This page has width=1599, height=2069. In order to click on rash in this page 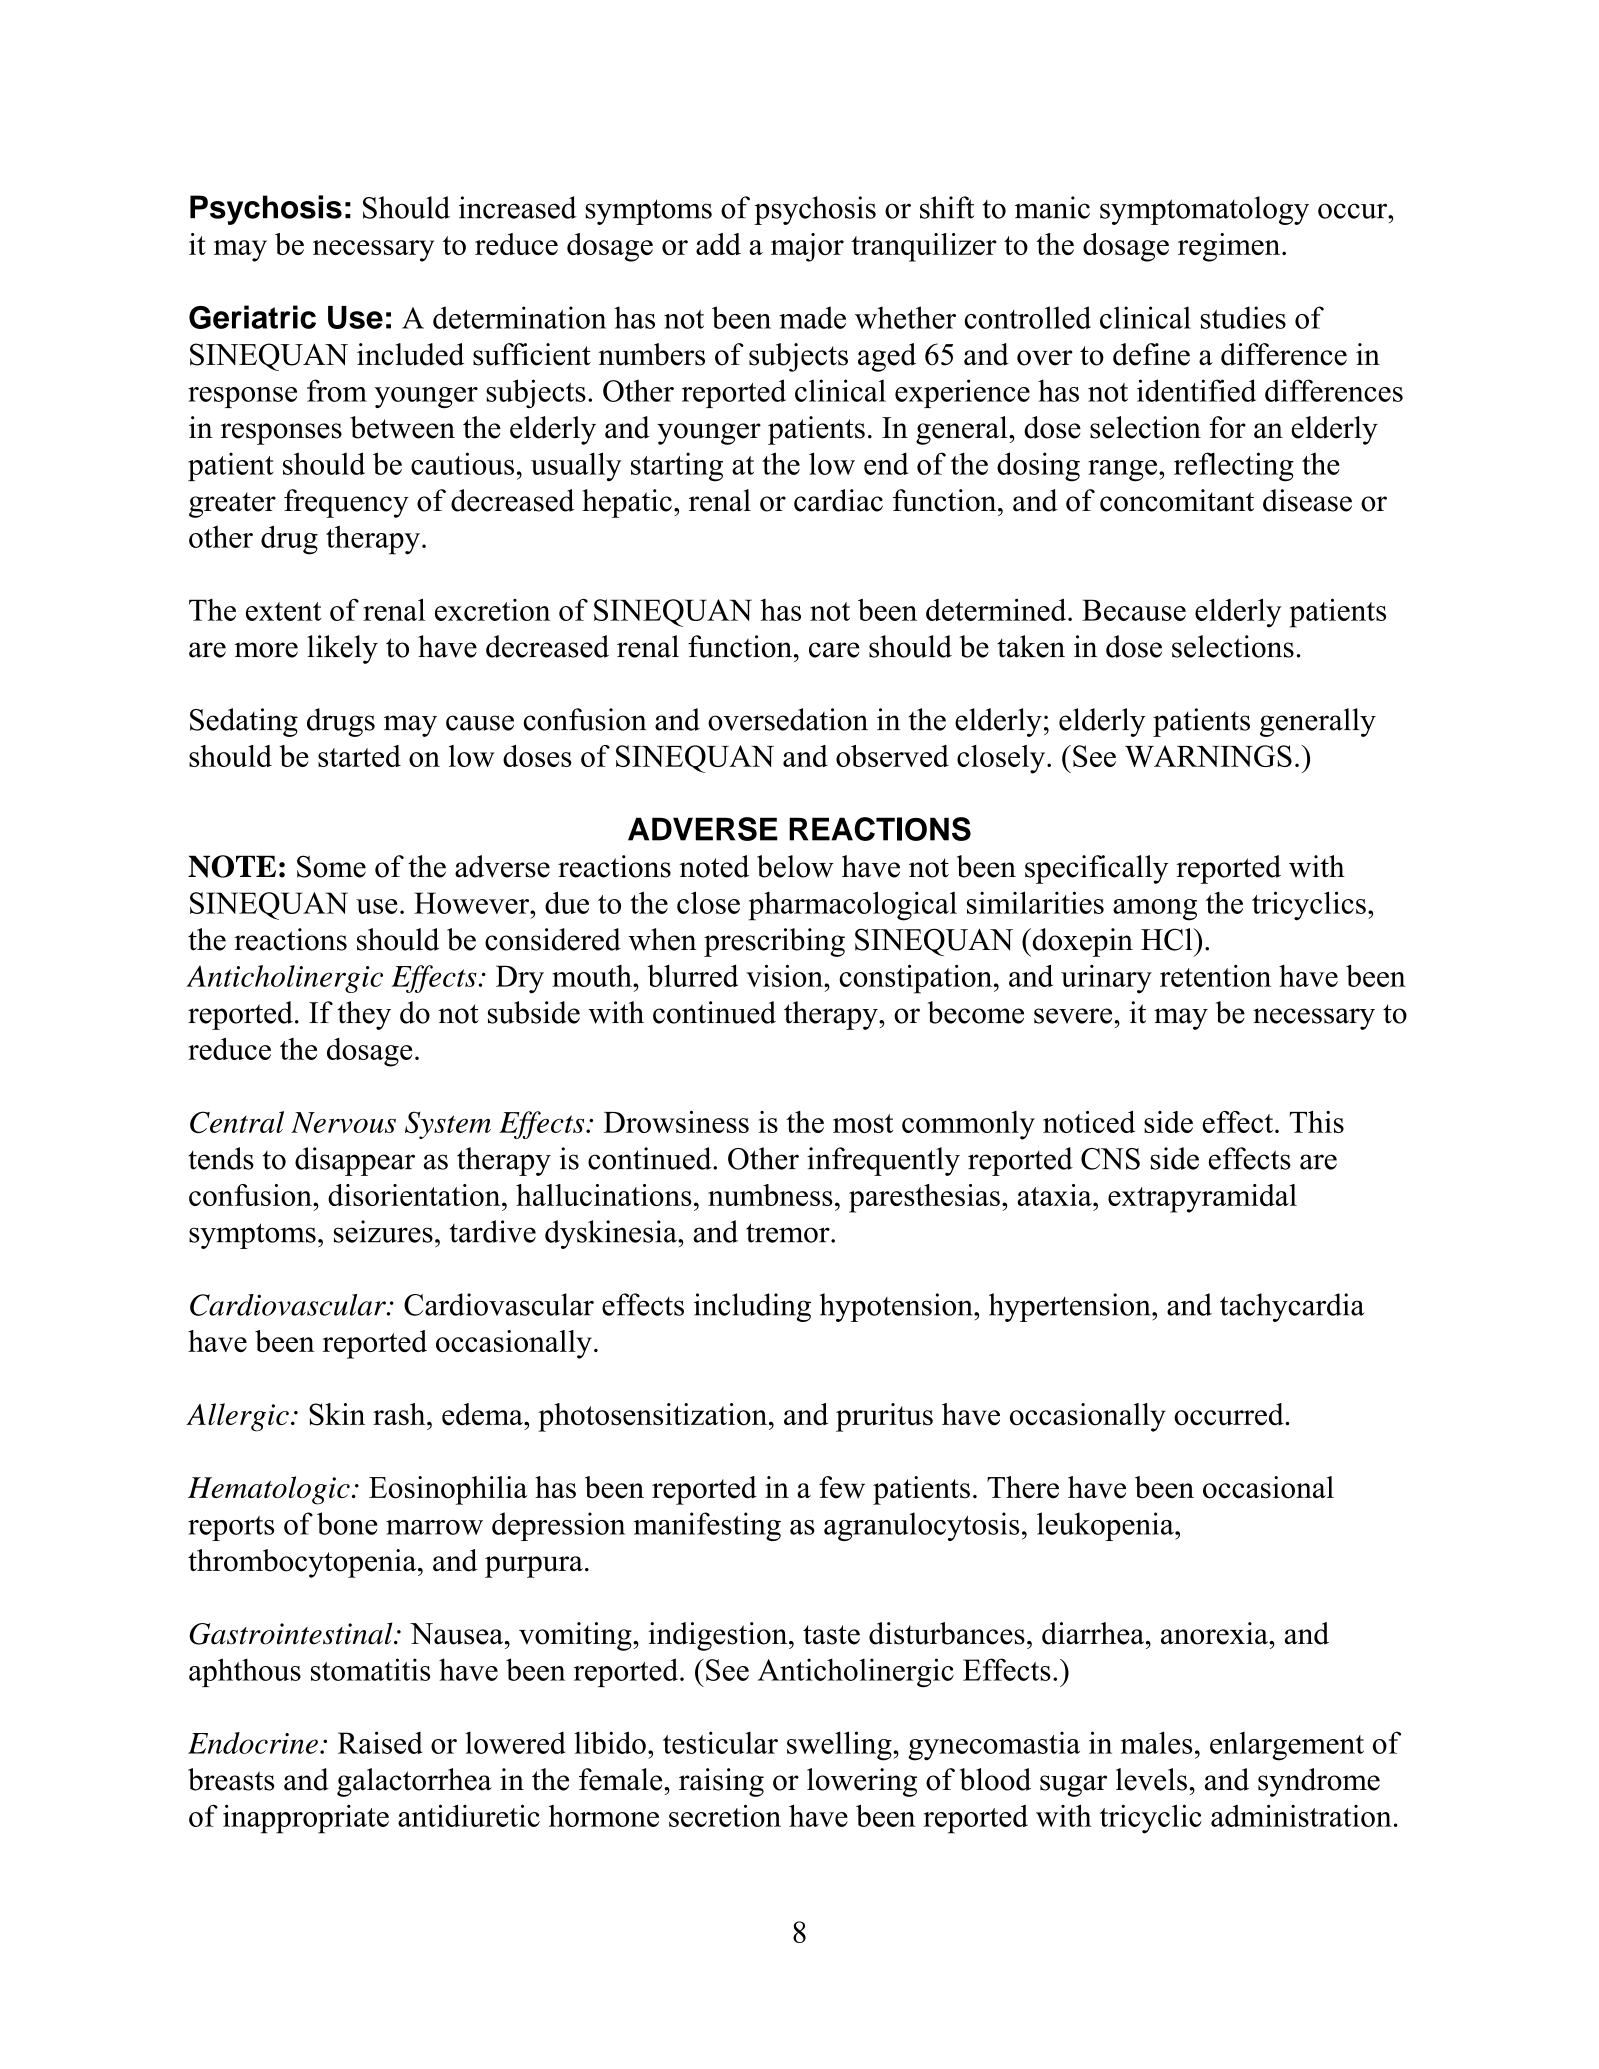, I will do `click(400, 1414)`.
